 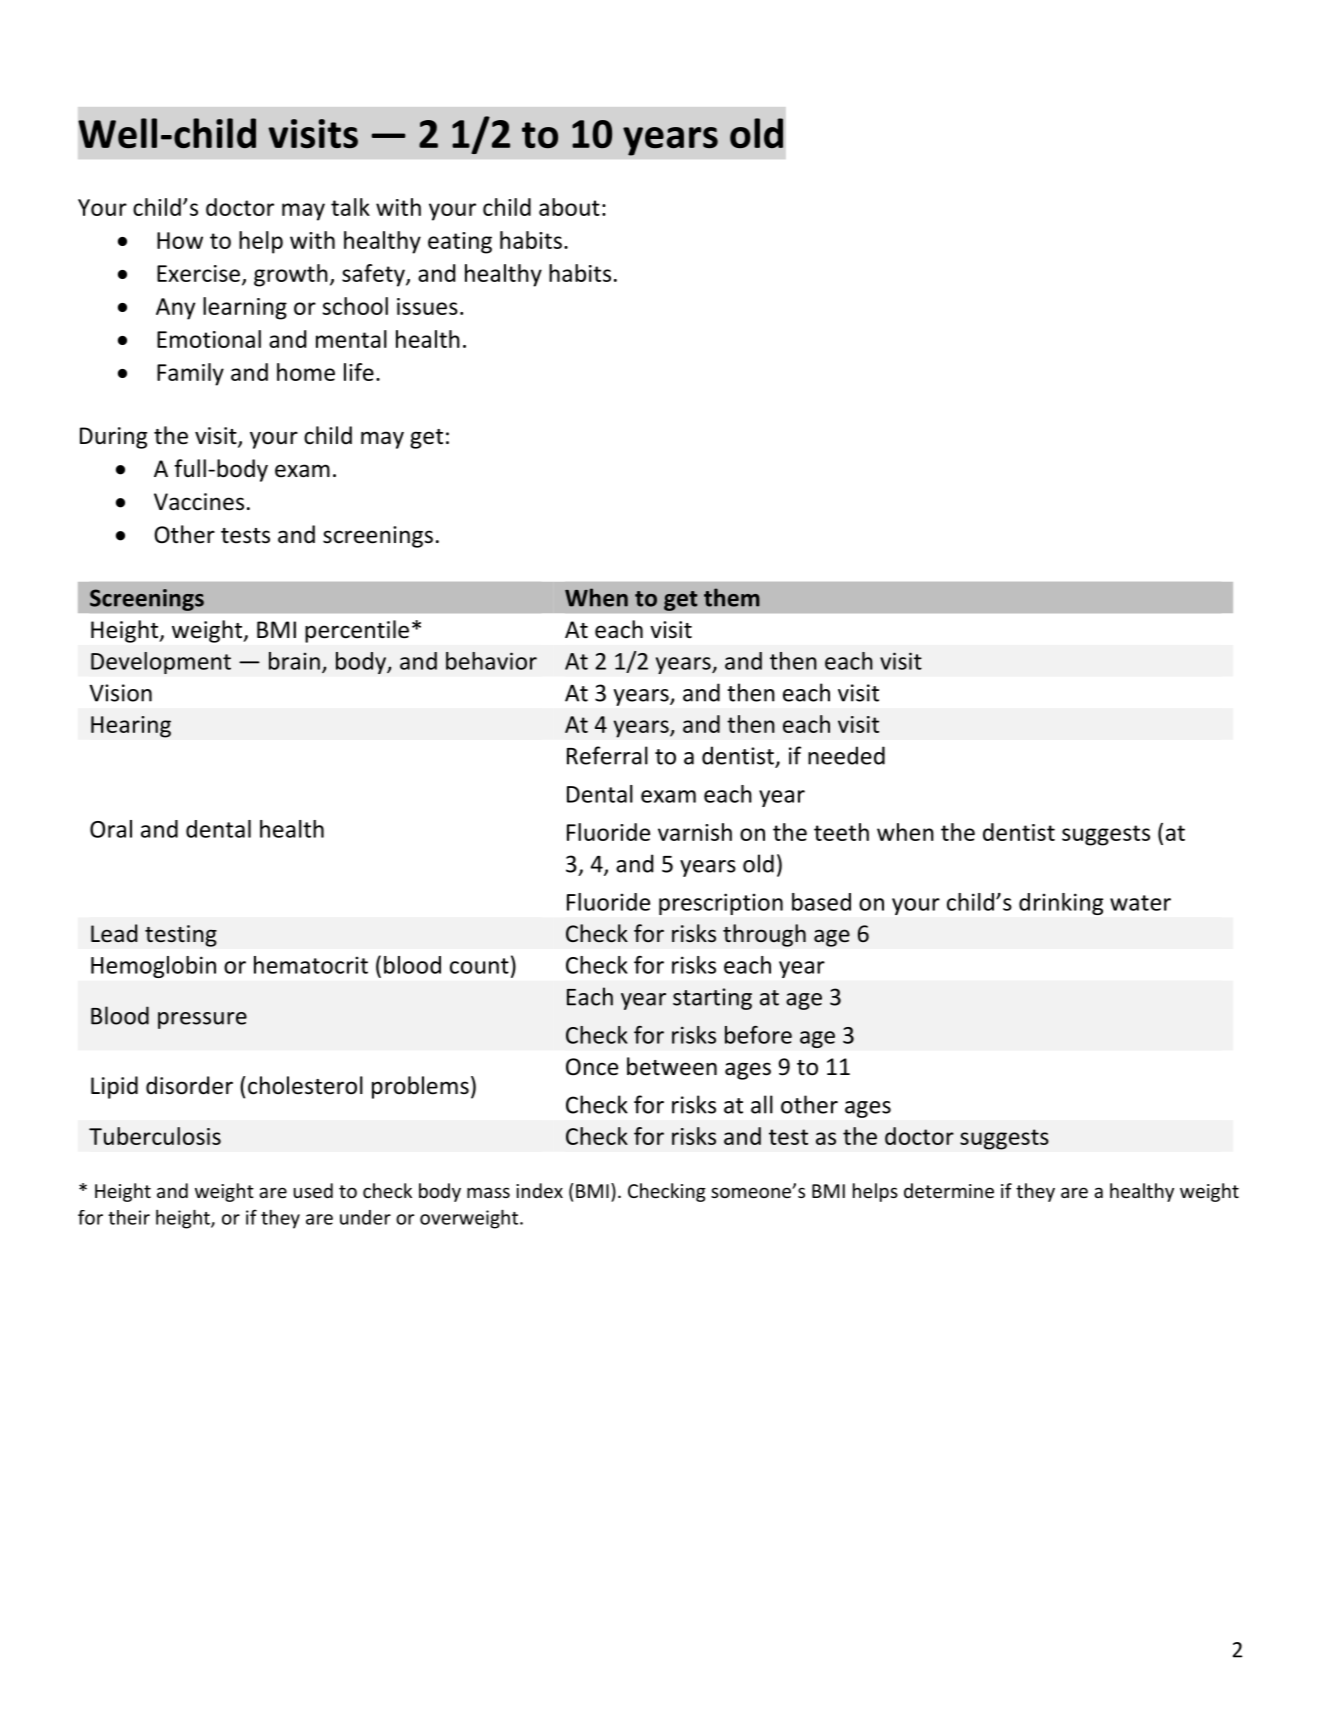 What do you see at coordinates (539, 1190) in the page?
I see `index` at bounding box center [539, 1190].
